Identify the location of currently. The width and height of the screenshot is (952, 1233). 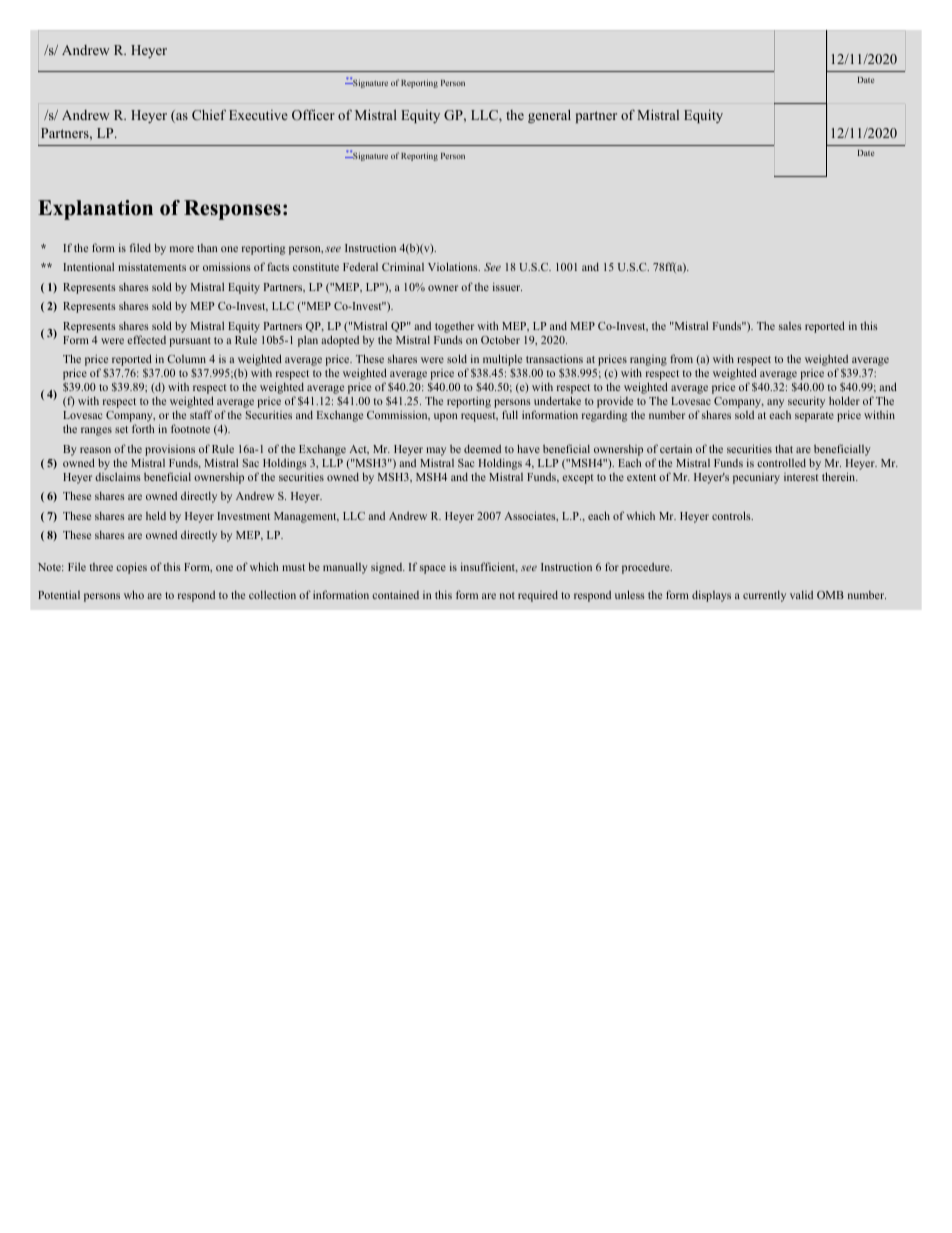
(764, 596).
